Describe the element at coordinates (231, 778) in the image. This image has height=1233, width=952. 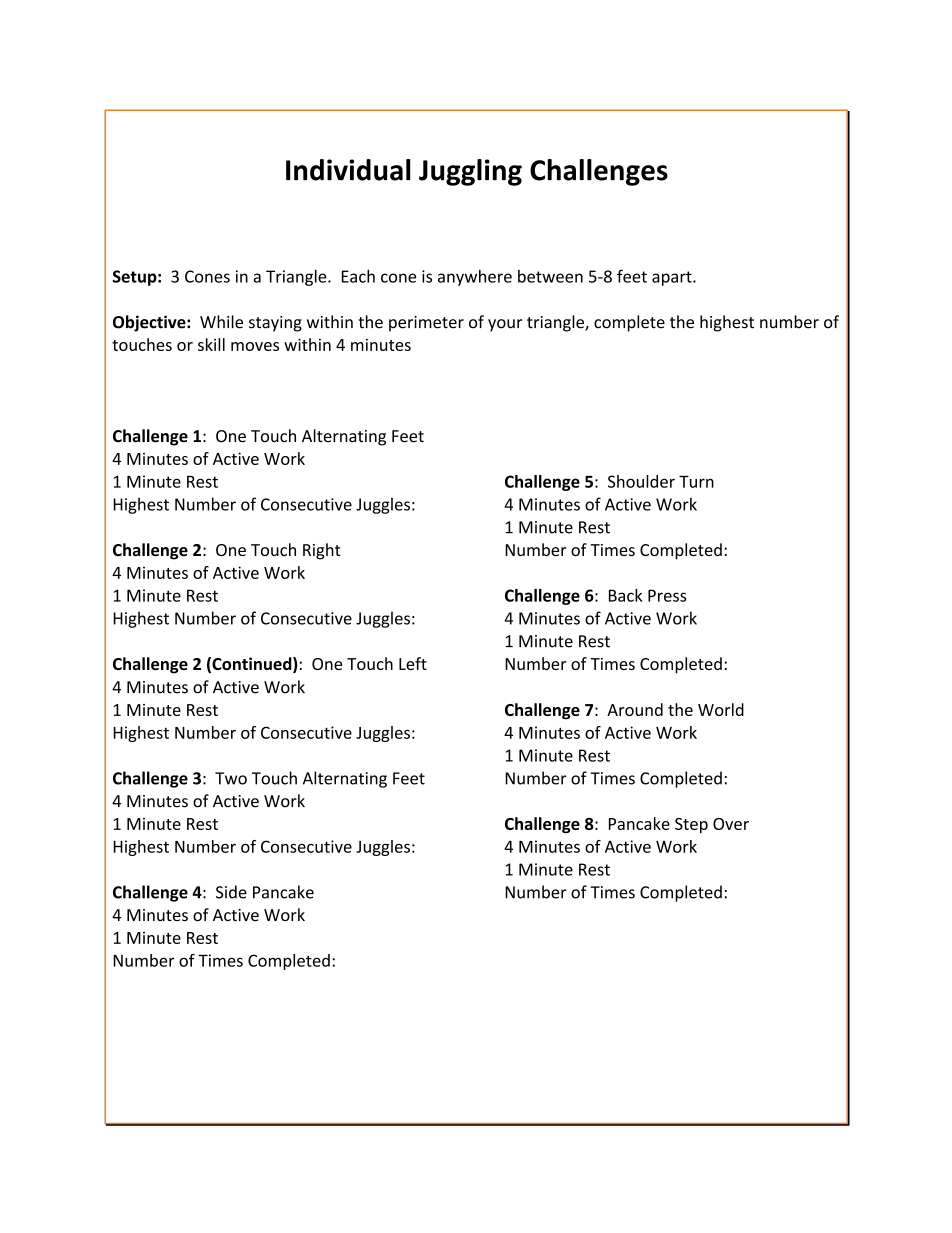
I see `Two` at that location.
